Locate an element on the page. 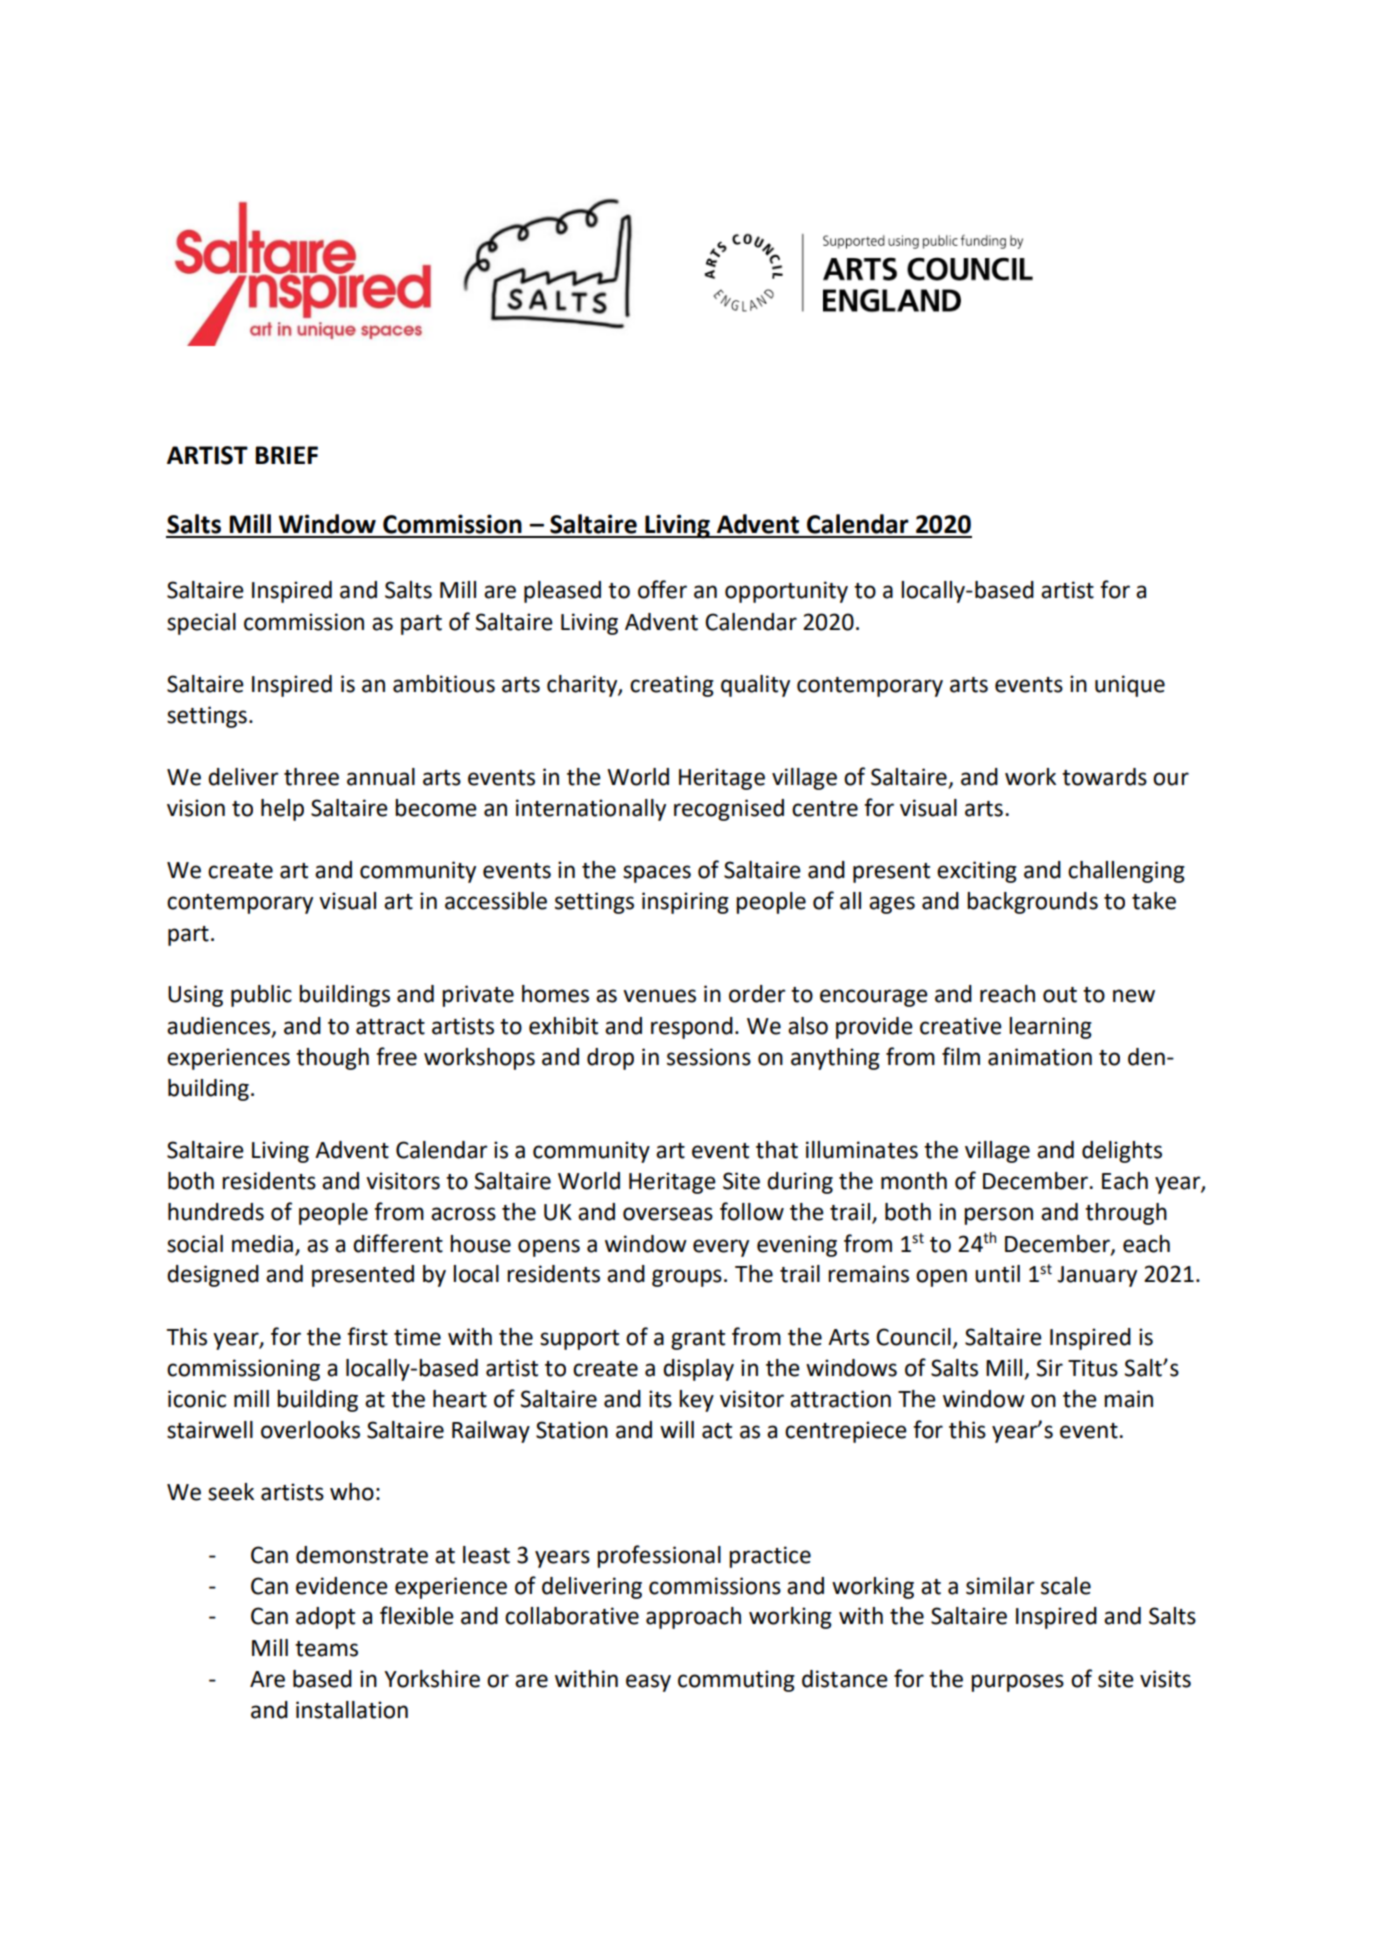 The height and width of the document is (1950, 1378). BRIEF is located at coordinates (286, 455).
